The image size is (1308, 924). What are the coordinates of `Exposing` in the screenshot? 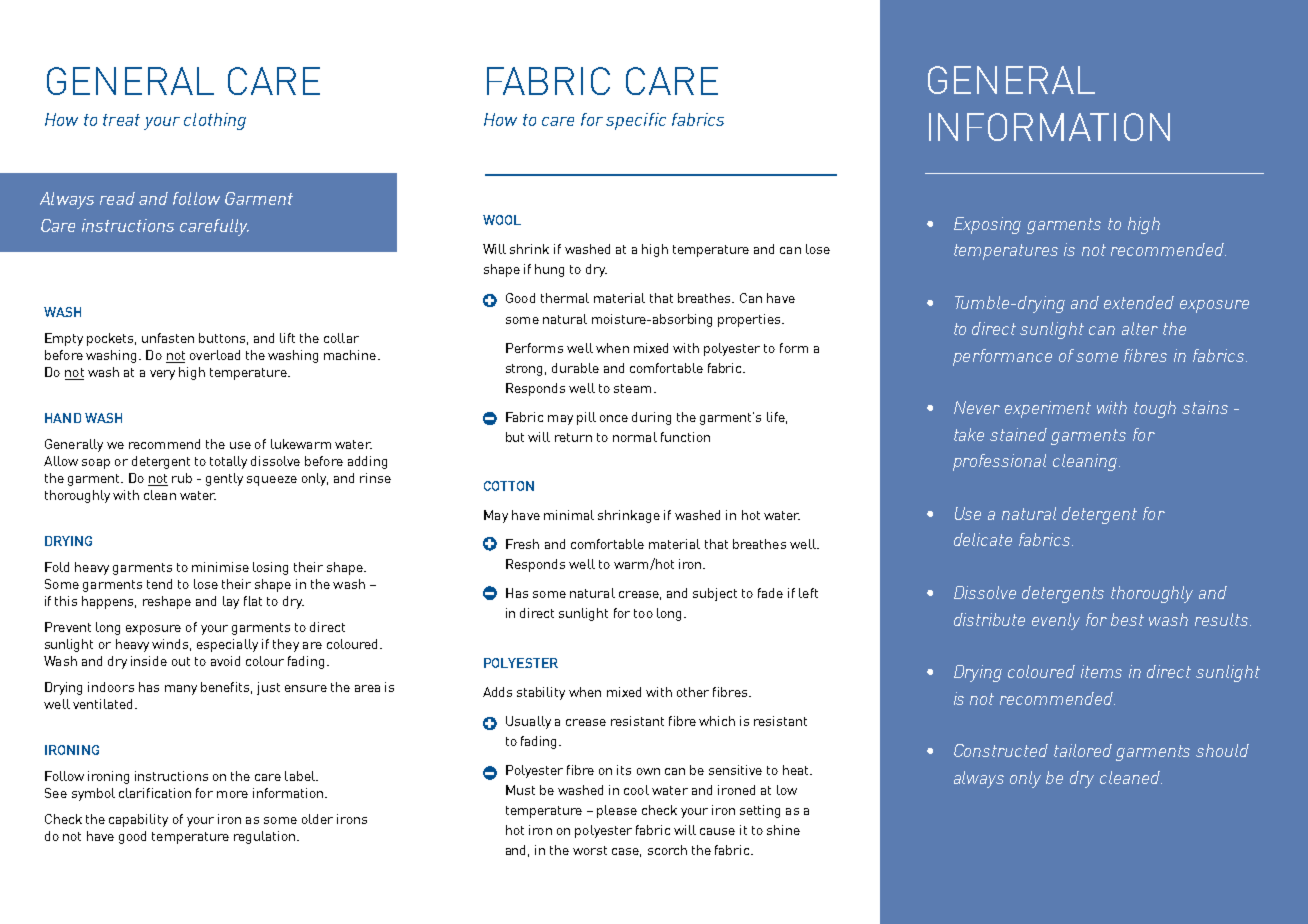 It's located at (987, 225).
